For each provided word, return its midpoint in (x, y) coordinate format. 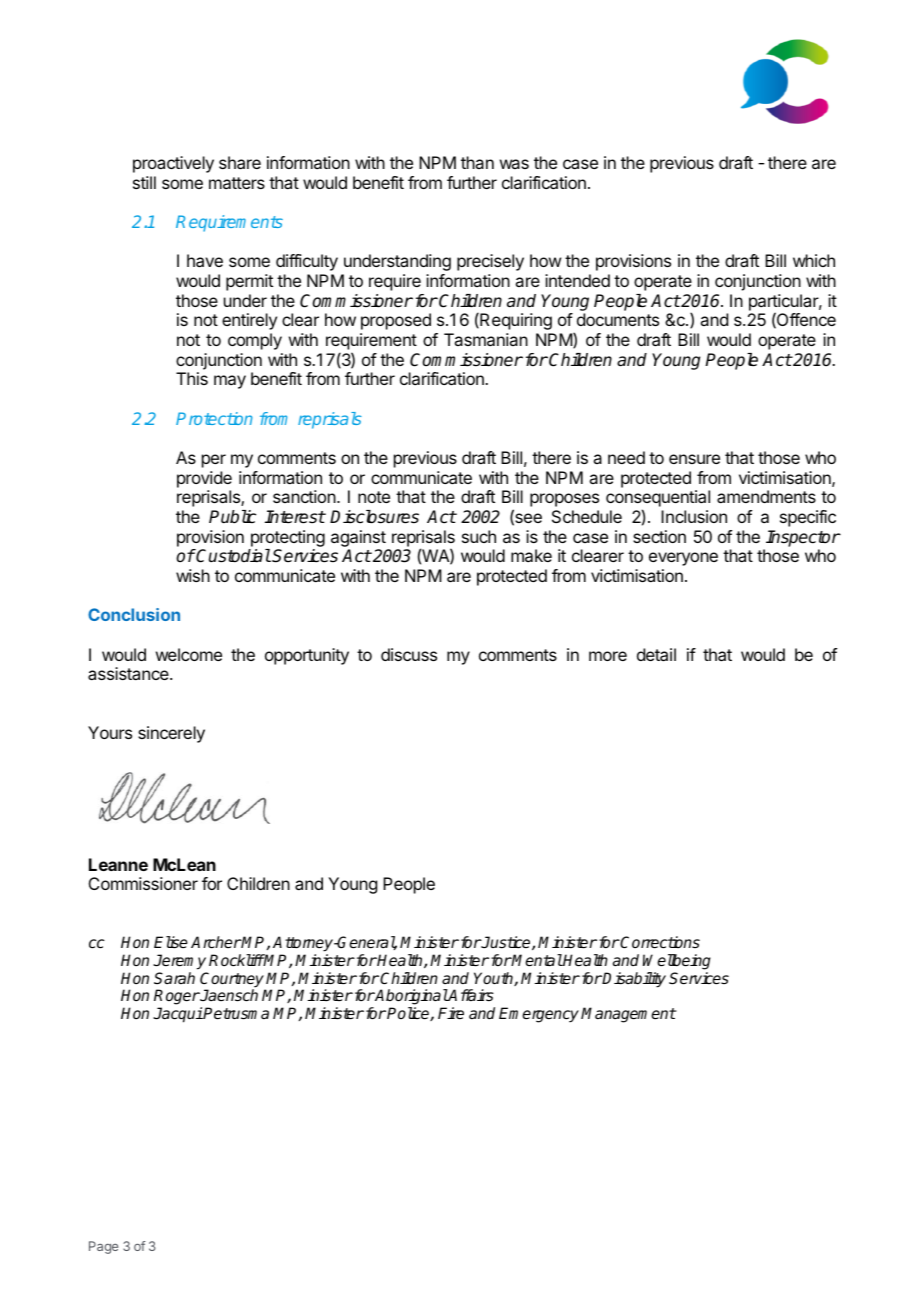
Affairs (470, 995)
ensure (694, 459)
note (374, 497)
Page (103, 1247)
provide (204, 479)
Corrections (659, 942)
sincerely (171, 734)
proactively (173, 164)
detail (656, 654)
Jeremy (179, 962)
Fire (451, 1013)
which (814, 260)
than (477, 162)
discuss (409, 654)
